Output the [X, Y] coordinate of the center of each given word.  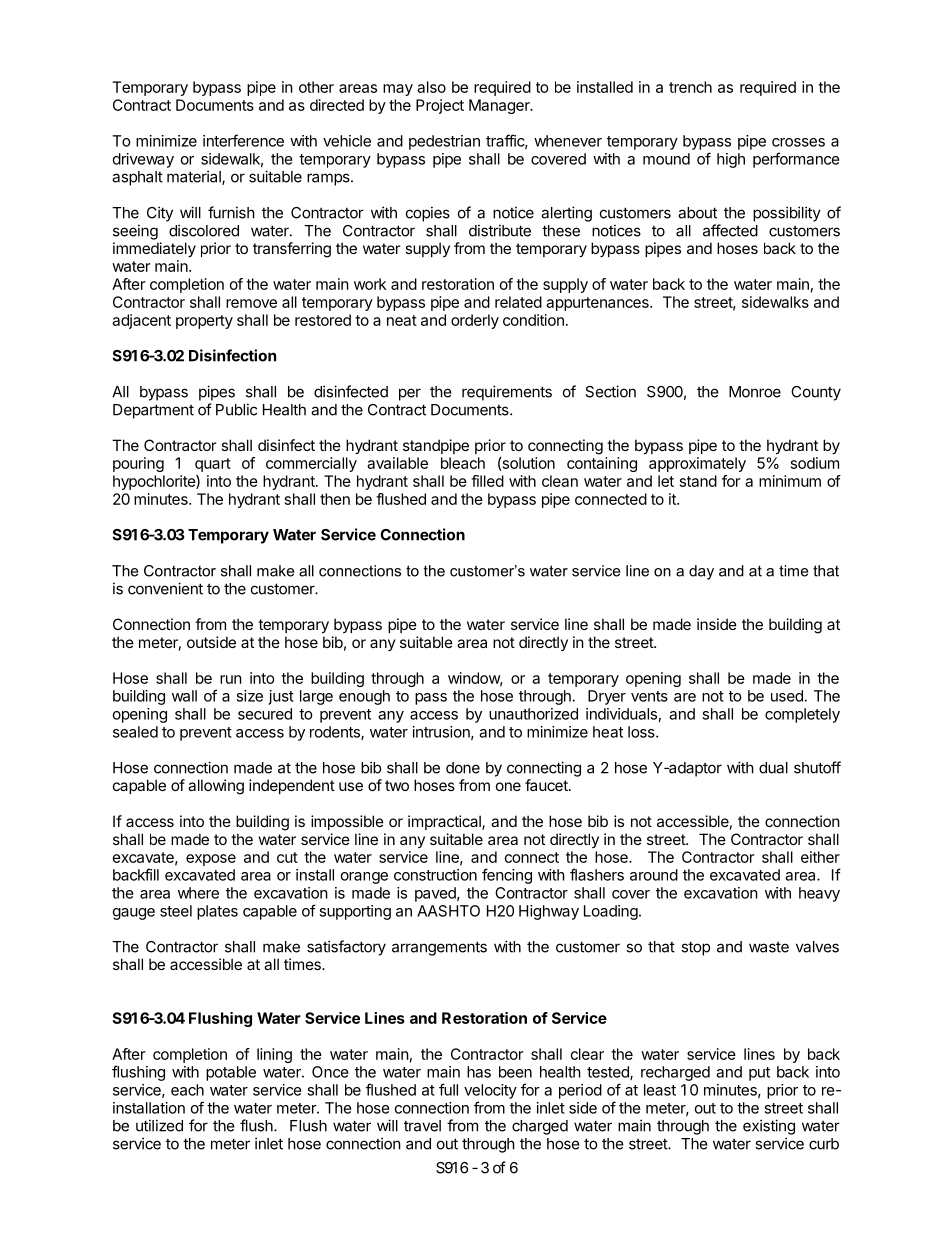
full [448, 1089]
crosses [798, 142]
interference [243, 140]
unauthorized [533, 714]
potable [231, 1073]
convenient [165, 588]
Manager [500, 106]
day [701, 572]
